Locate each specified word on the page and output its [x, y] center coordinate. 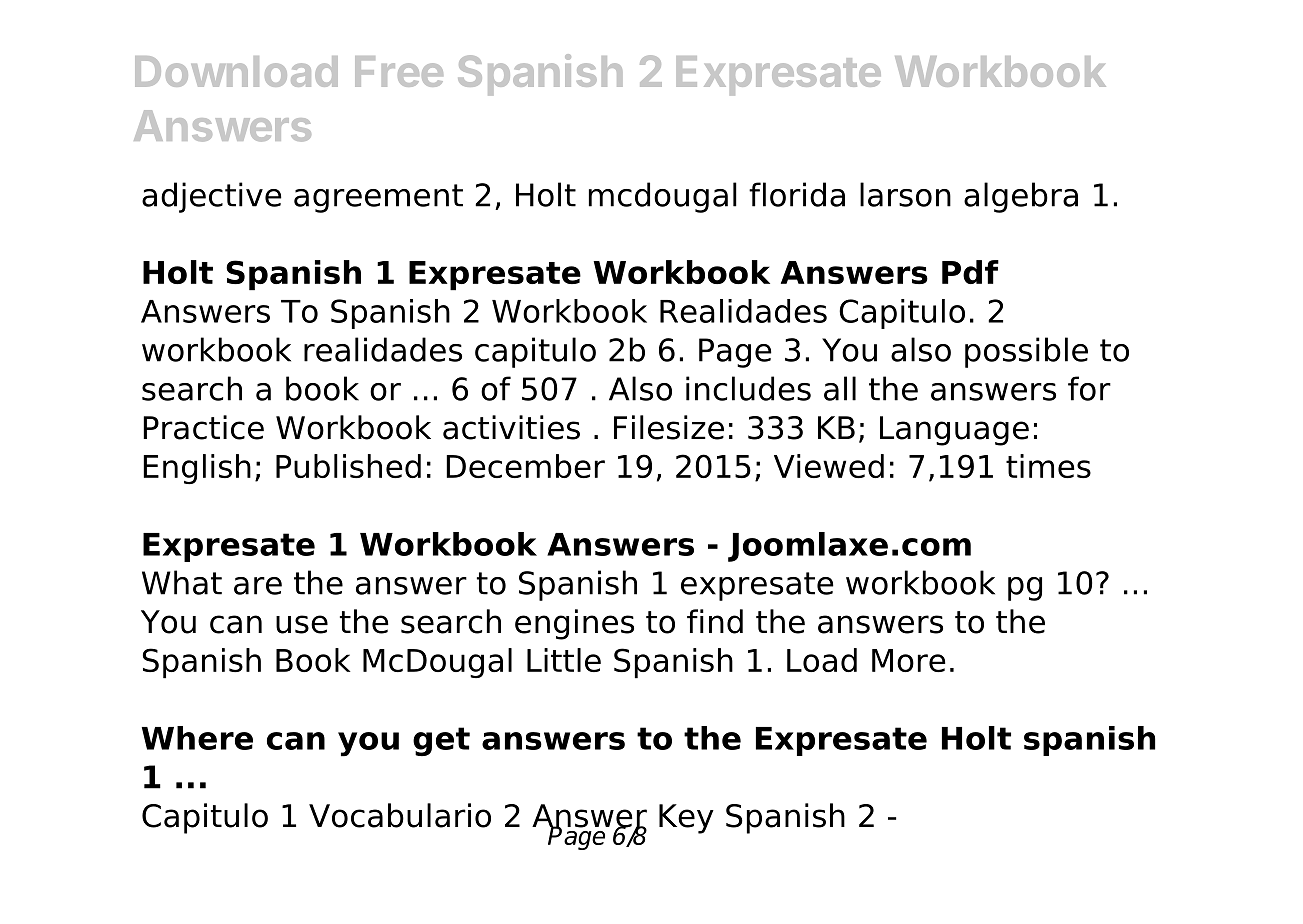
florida [797, 194]
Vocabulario [400, 815]
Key [686, 819]
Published [348, 466]
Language [954, 431]
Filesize [669, 427]
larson [905, 194]
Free [399, 71]
